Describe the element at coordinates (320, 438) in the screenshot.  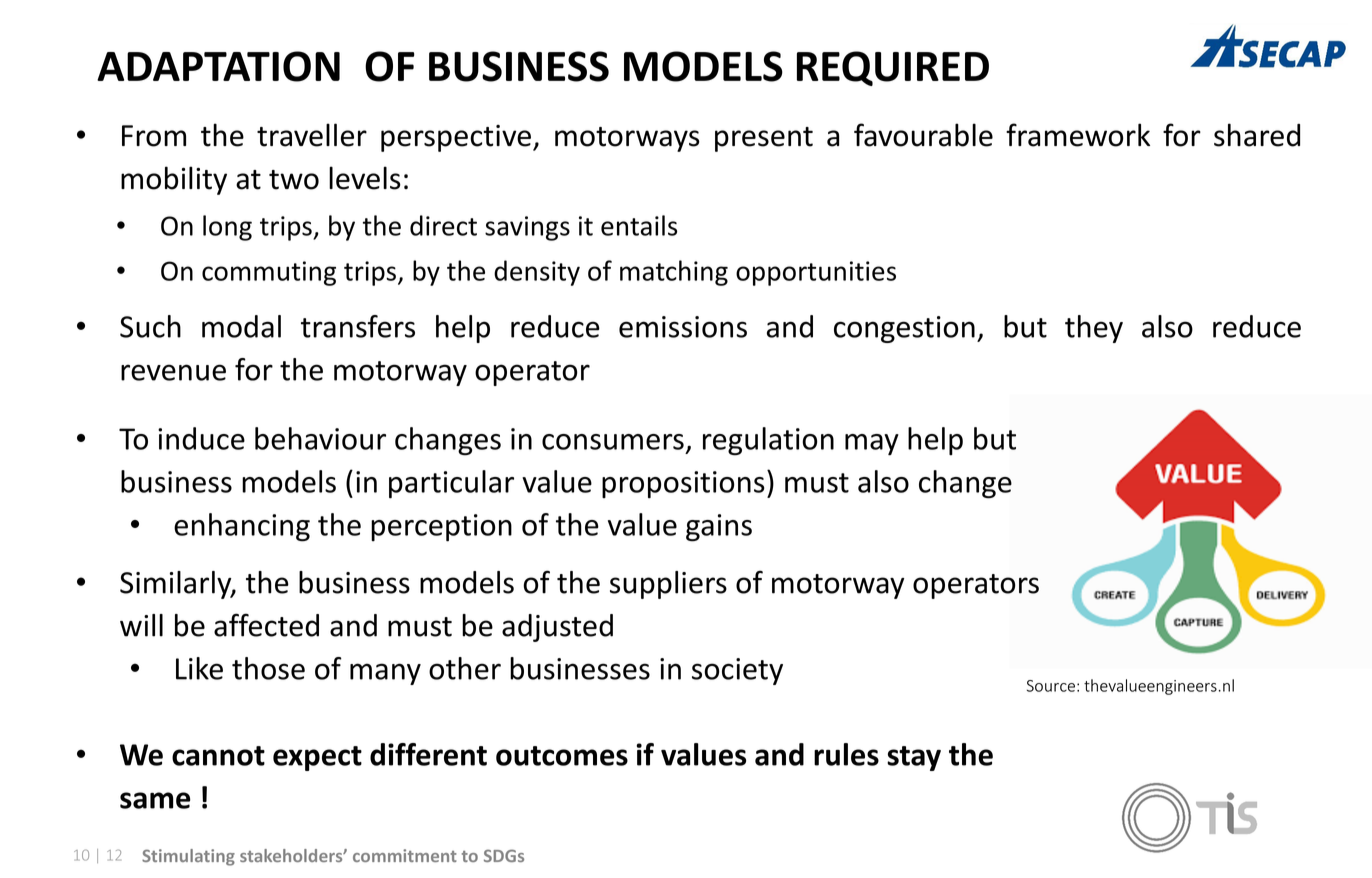
I see `behaviour` at that location.
